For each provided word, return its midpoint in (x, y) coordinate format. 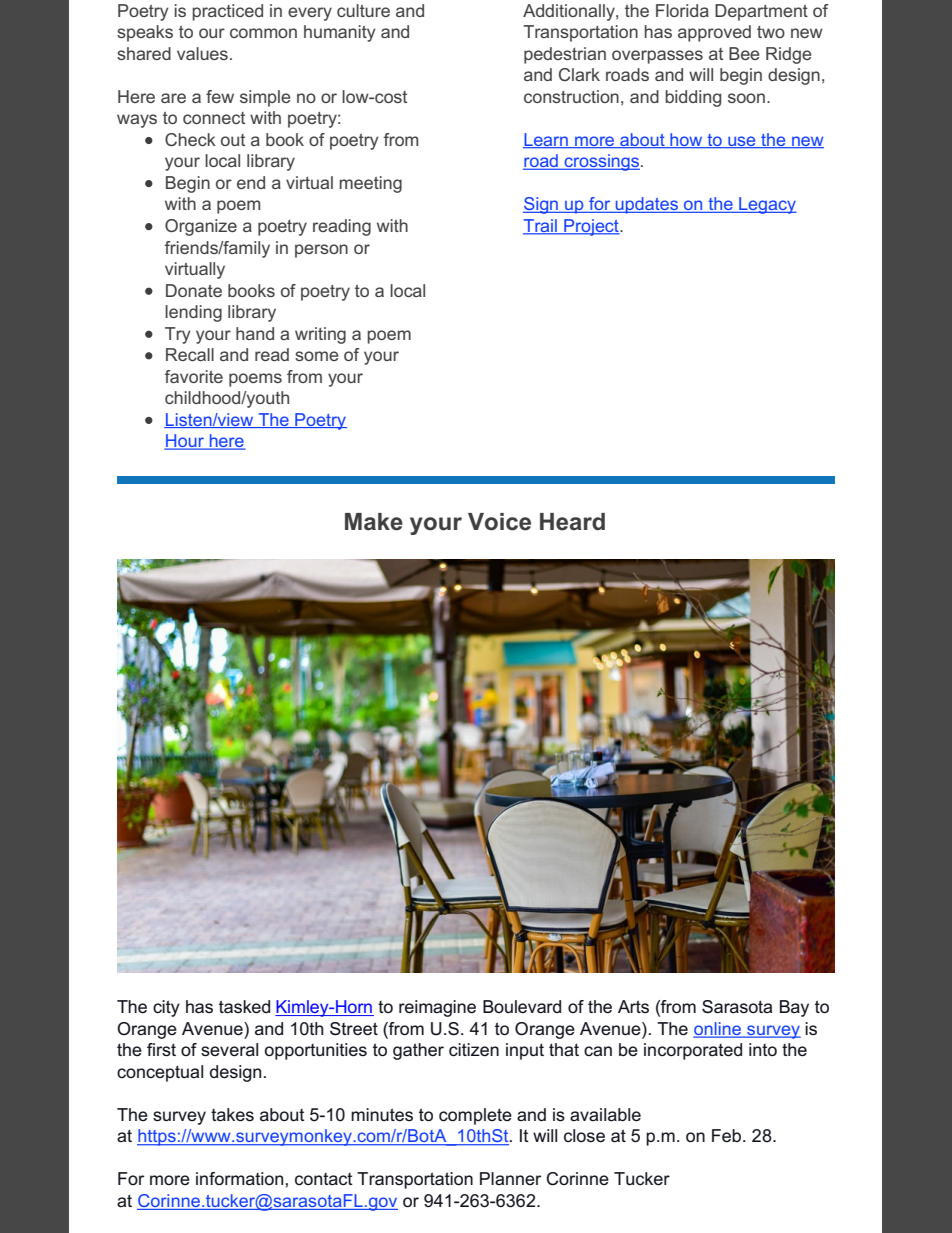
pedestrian (565, 55)
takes (232, 1115)
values (202, 53)
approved (714, 33)
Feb (728, 1135)
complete (475, 1116)
